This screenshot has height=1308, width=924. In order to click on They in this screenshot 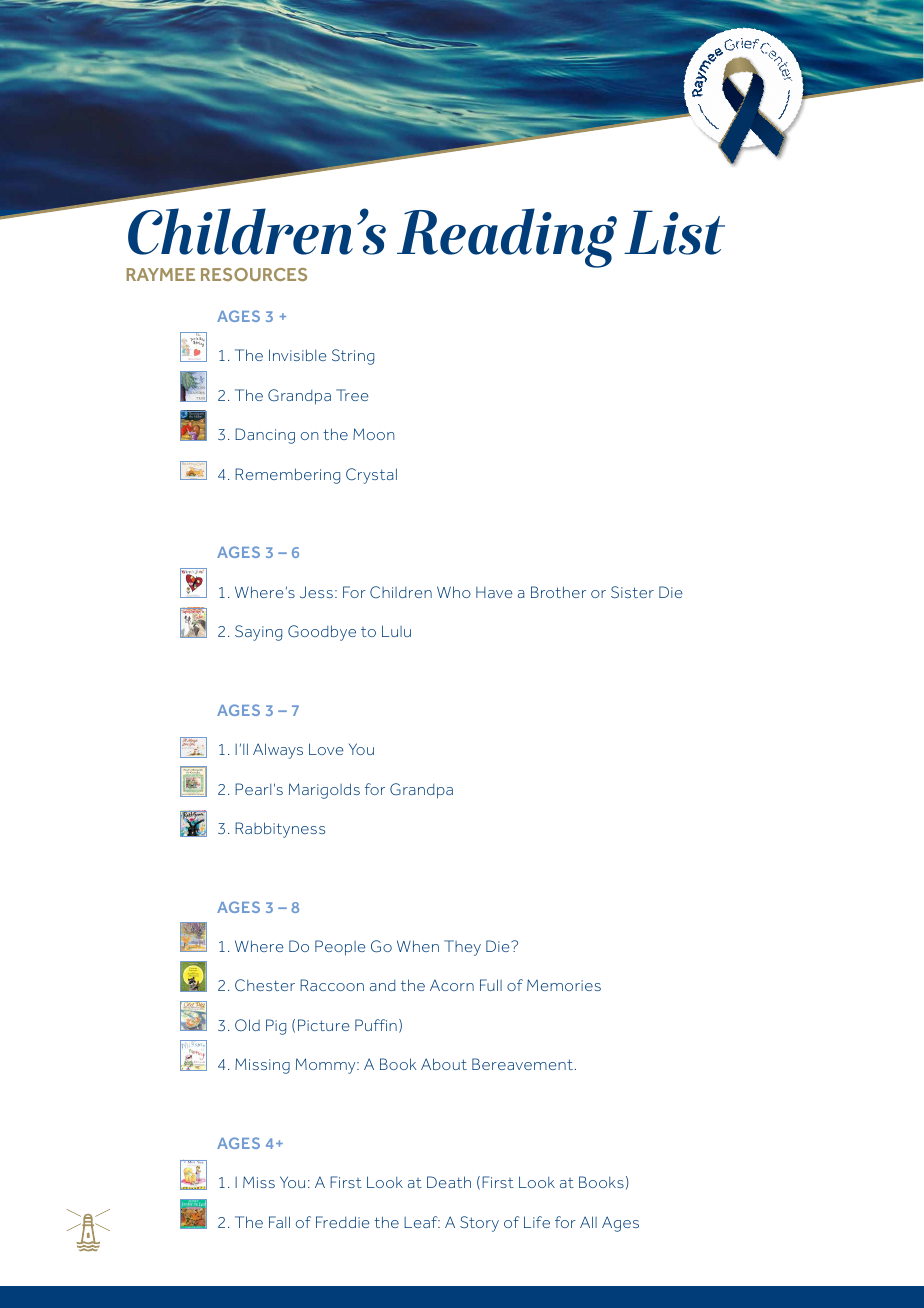, I will do `click(462, 948)`.
